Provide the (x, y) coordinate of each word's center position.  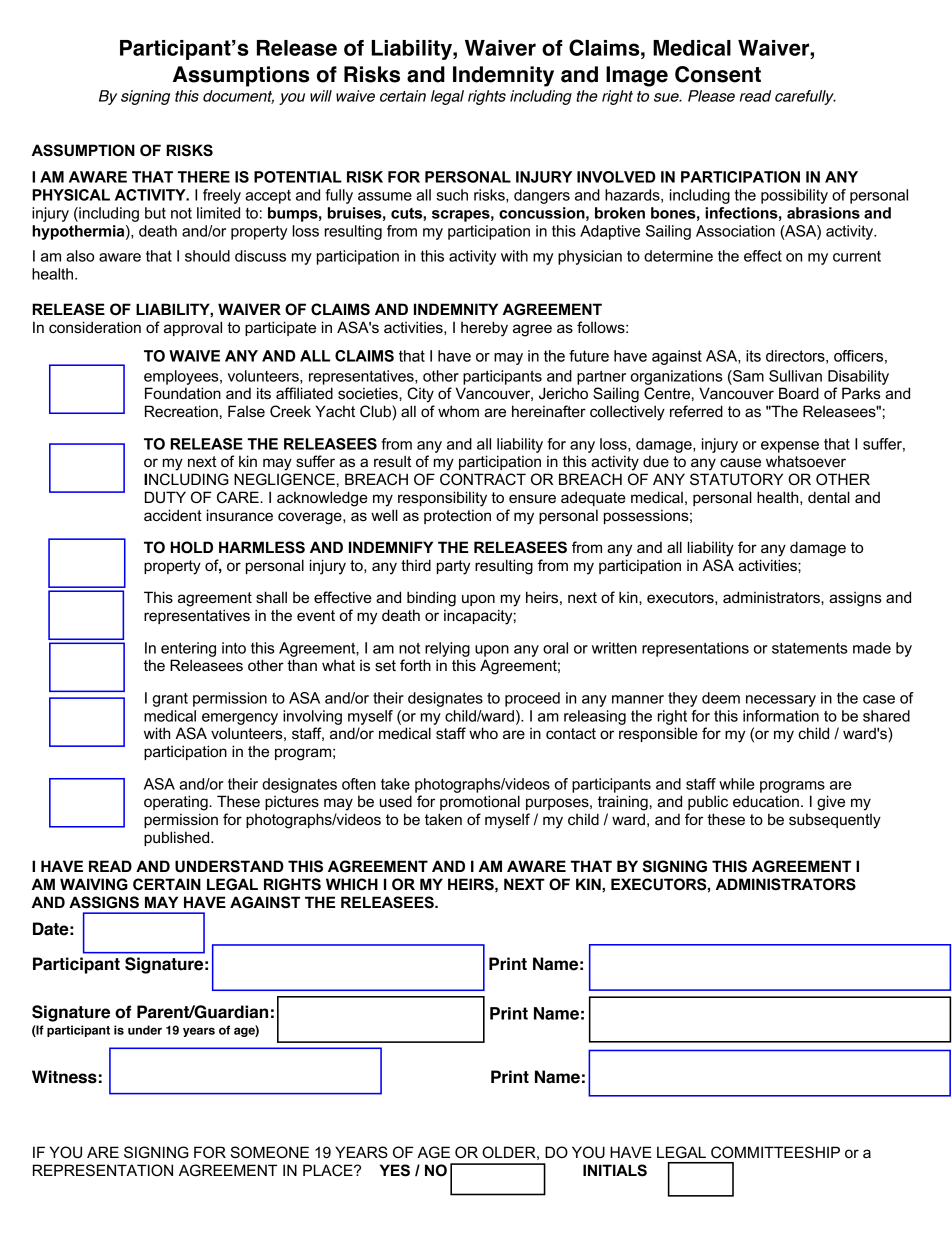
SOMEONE (270, 1152)
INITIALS (615, 1170)
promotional (480, 802)
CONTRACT (483, 479)
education (766, 801)
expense (790, 447)
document (238, 97)
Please (711, 96)
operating (177, 803)
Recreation (181, 411)
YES (395, 1170)
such (452, 195)
